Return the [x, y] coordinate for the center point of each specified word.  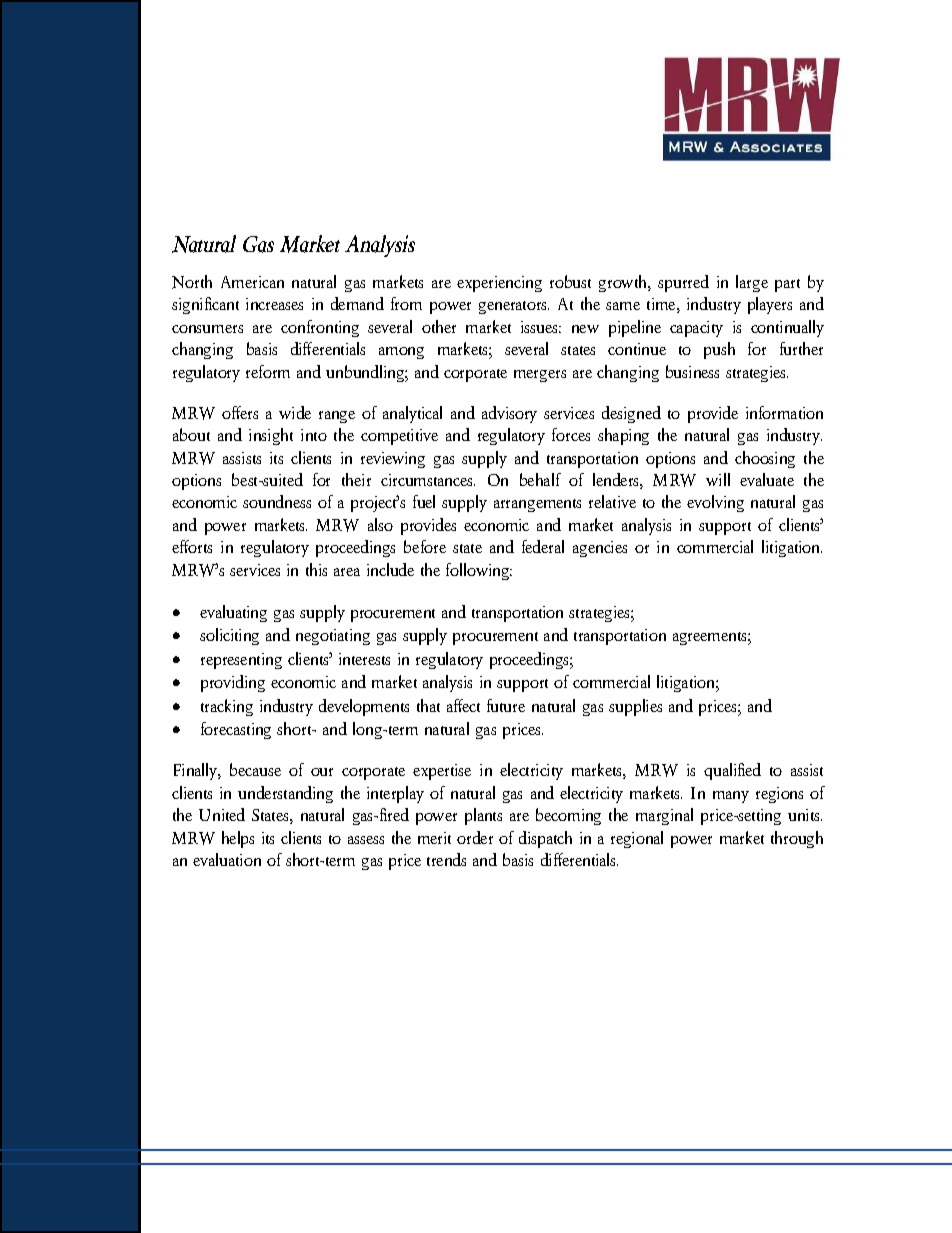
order [475, 837]
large [752, 283]
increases [274, 304]
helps [238, 839]
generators [514, 307]
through [797, 839]
